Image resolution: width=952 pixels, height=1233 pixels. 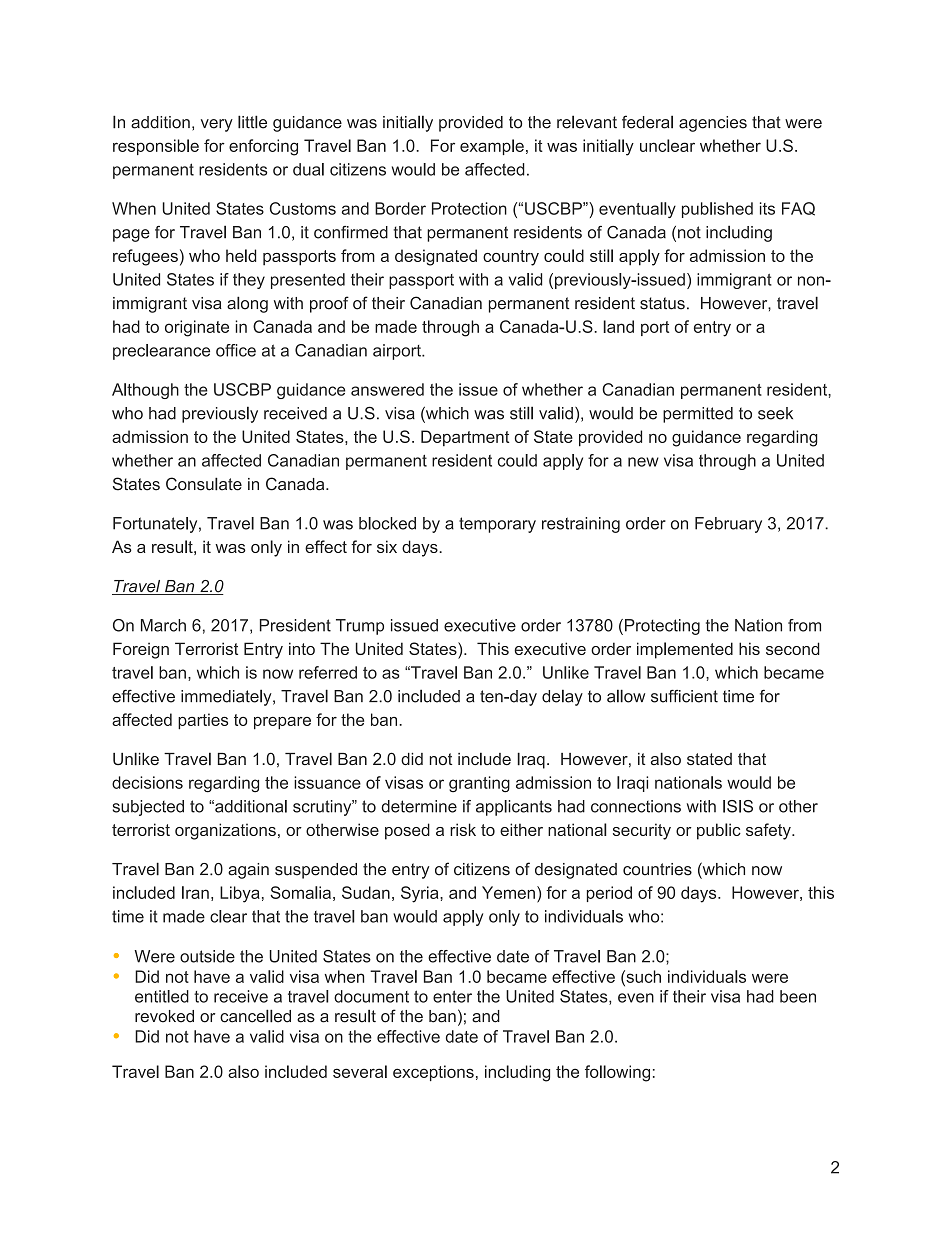 What do you see at coordinates (492, 147) in the image?
I see `example` at bounding box center [492, 147].
